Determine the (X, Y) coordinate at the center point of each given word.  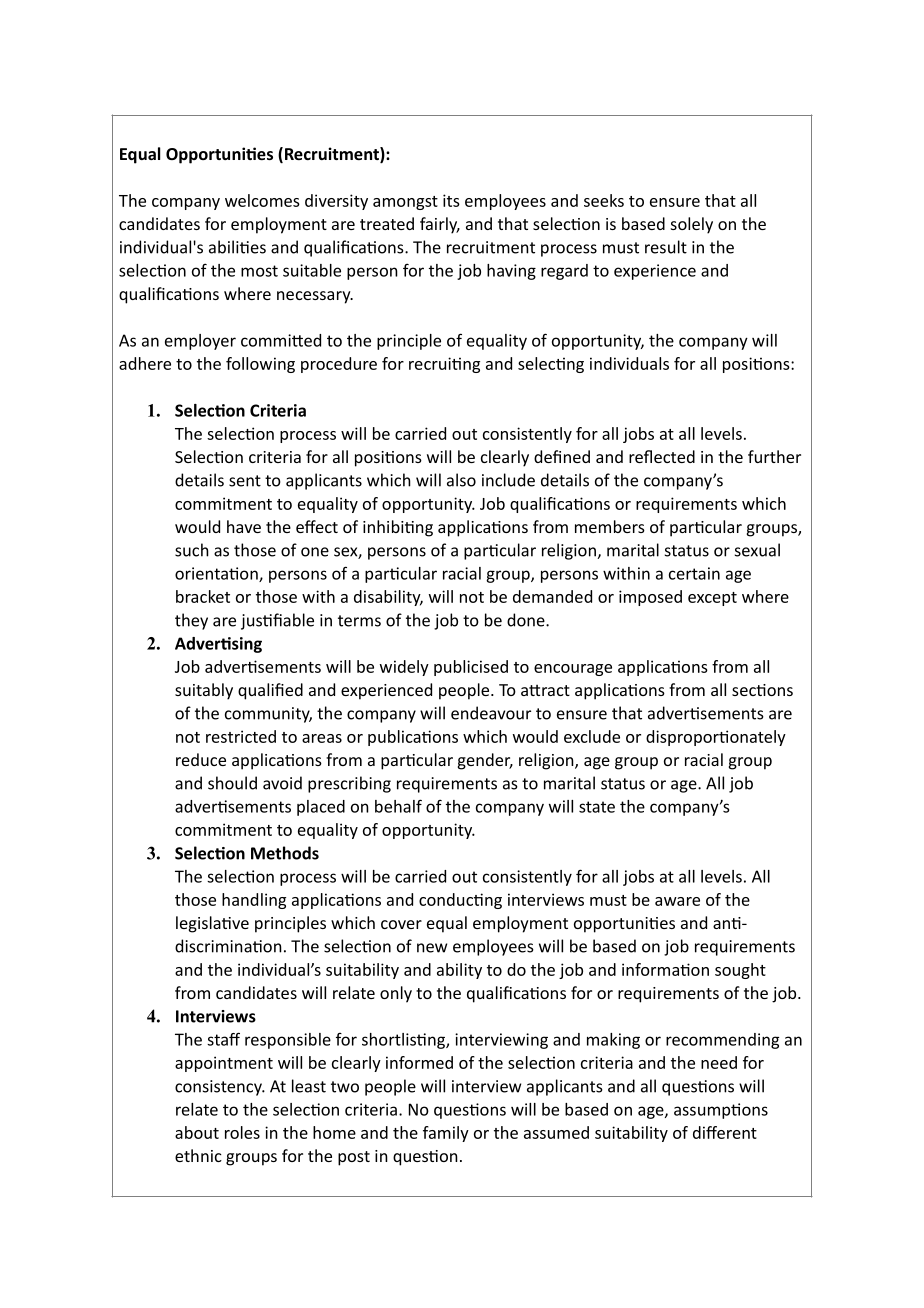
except (712, 599)
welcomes (262, 200)
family (446, 1134)
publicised (471, 668)
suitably (204, 691)
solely (692, 225)
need (719, 1062)
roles (242, 1132)
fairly (440, 225)
